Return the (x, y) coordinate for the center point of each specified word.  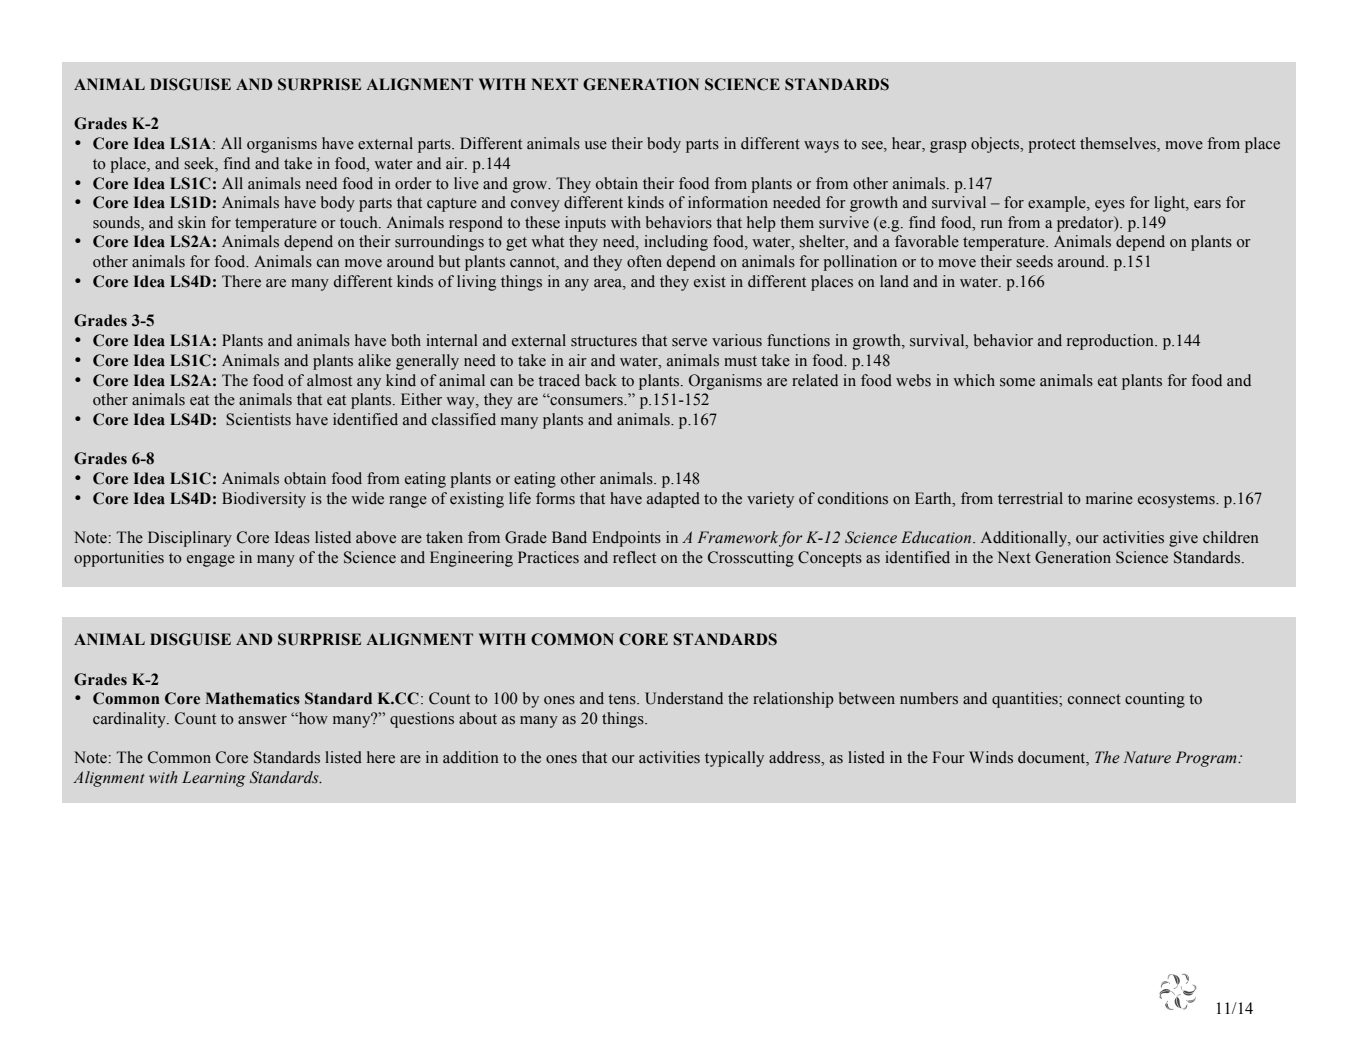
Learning (214, 779)
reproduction (1111, 342)
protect (1052, 146)
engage (211, 561)
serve (689, 342)
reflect (634, 557)
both (406, 340)
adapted (673, 500)
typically (734, 759)
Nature (1147, 757)
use (596, 145)
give (1183, 539)
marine (1109, 498)
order (413, 183)
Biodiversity (264, 500)
